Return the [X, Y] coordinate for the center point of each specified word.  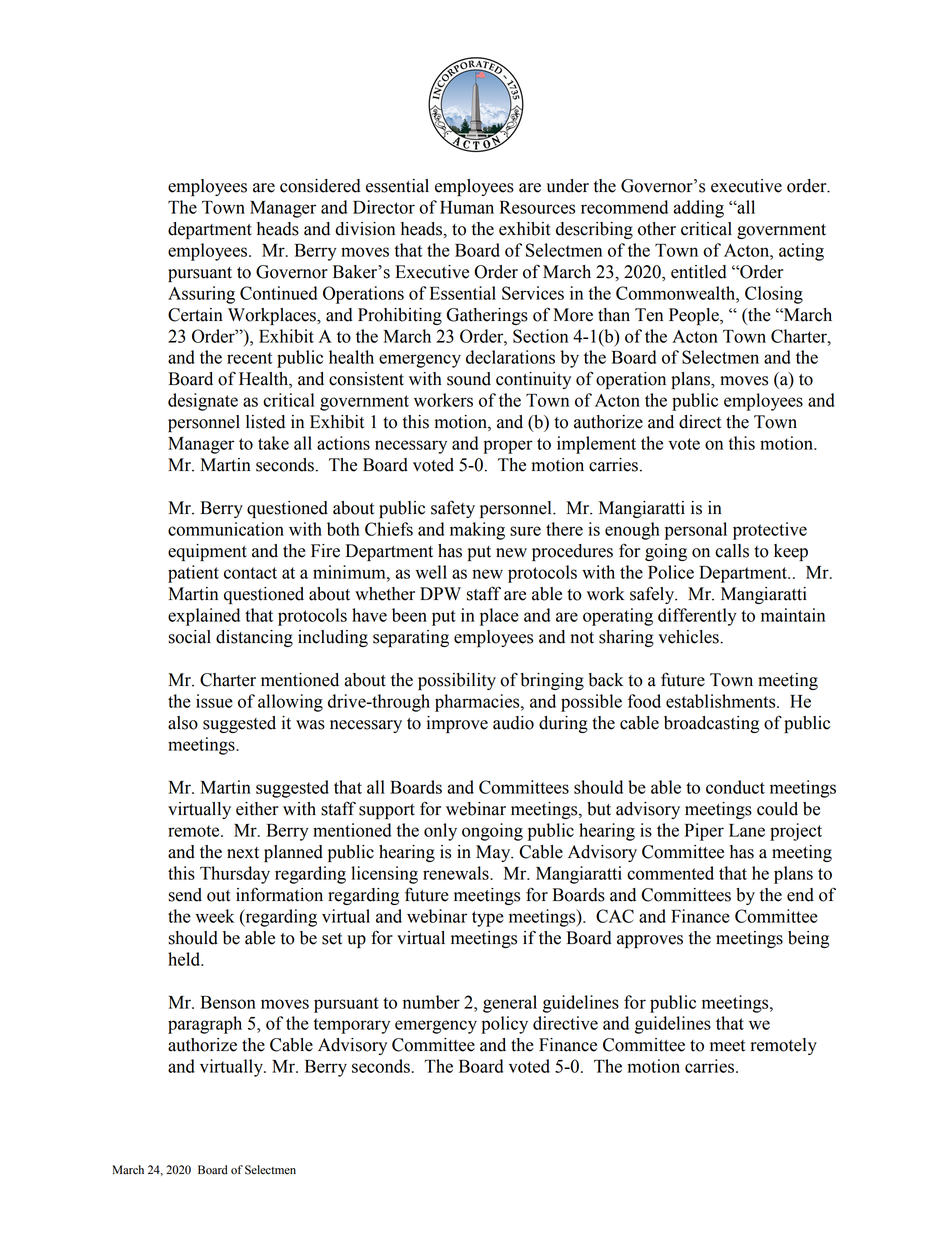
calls [732, 551]
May [494, 853]
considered [320, 186]
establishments [722, 701]
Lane [747, 830]
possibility [457, 681]
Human [467, 207]
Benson [228, 1002]
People [695, 316]
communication [226, 529]
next [243, 853]
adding [698, 209]
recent [249, 358]
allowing [290, 703]
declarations [510, 357]
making [477, 531]
